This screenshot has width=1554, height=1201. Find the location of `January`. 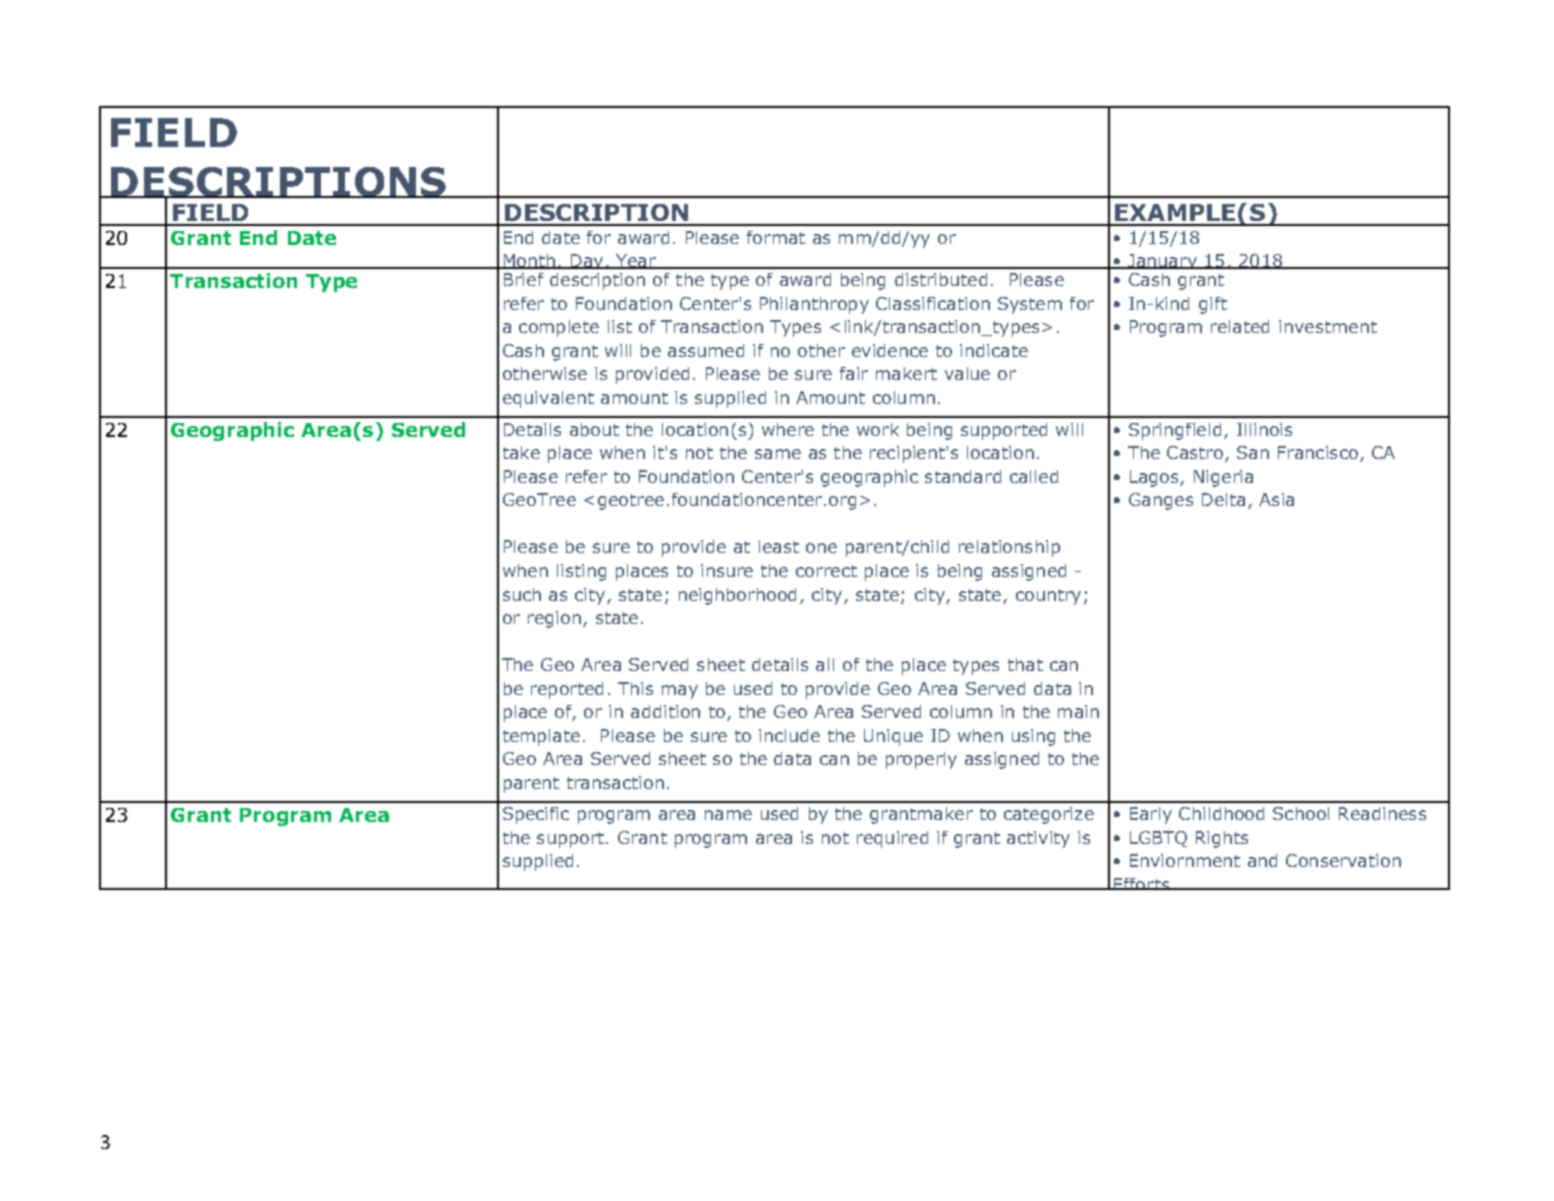

January is located at coordinates (1163, 264).
